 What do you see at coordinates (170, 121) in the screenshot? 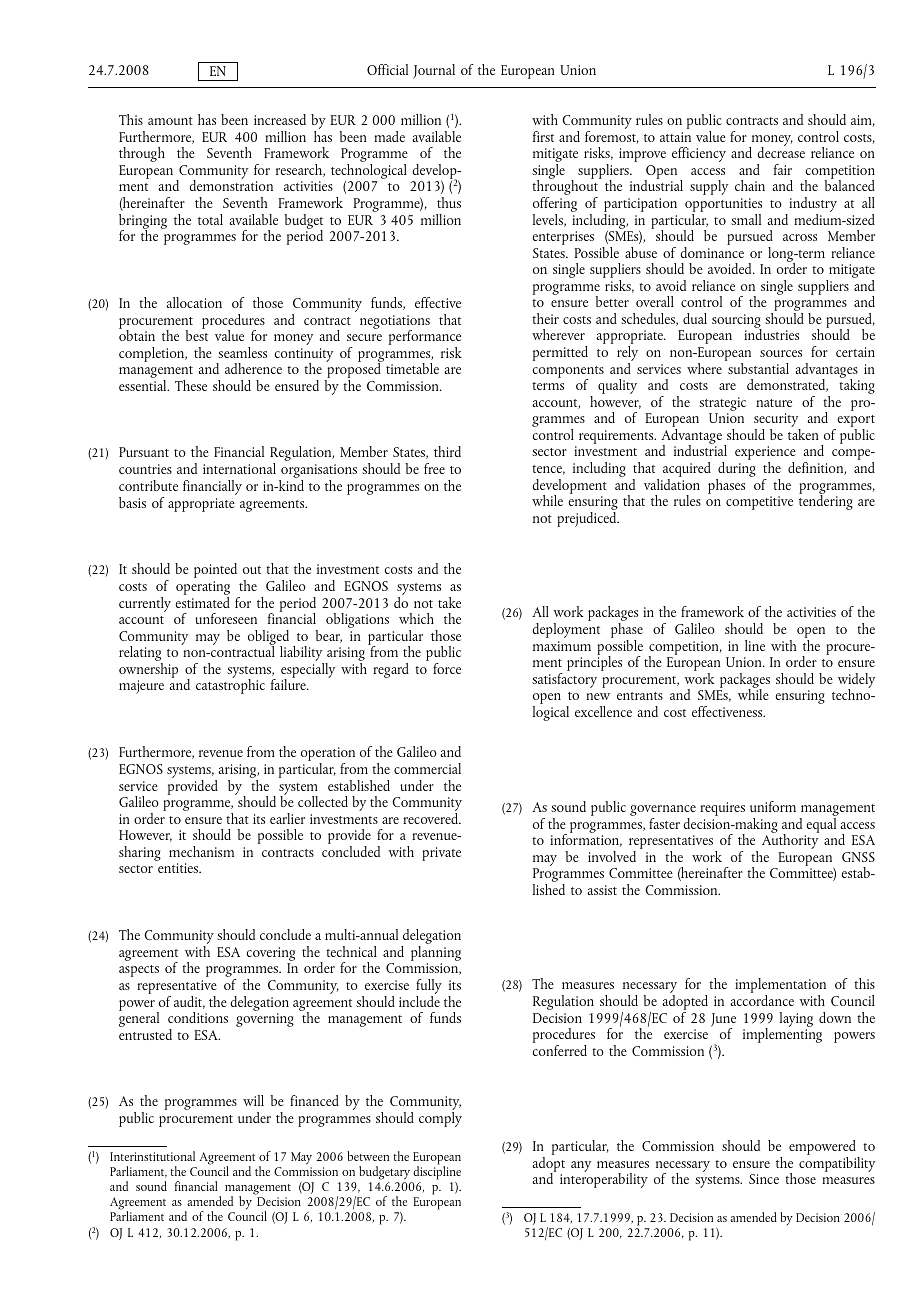
I see `amount` at bounding box center [170, 121].
